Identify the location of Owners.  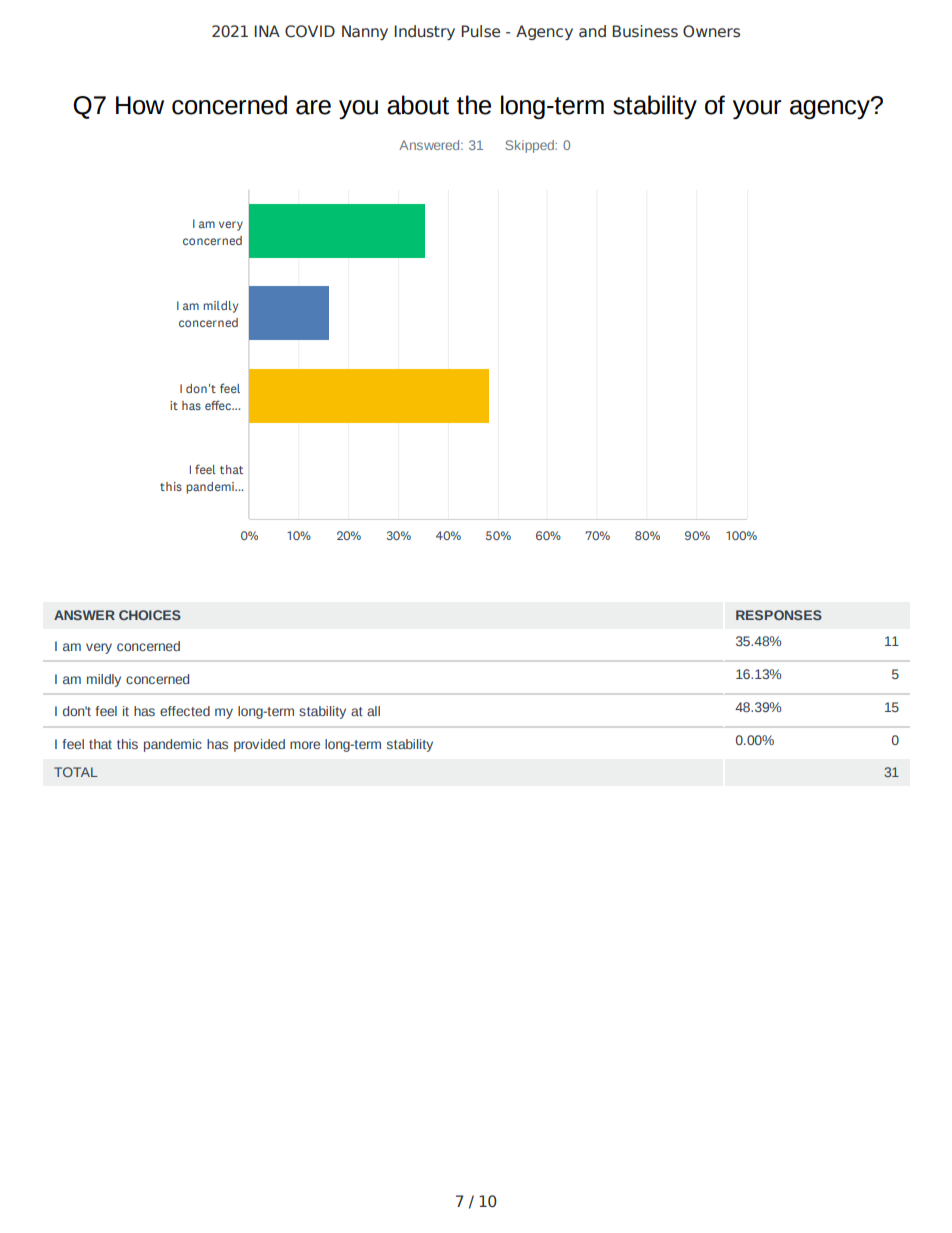
(711, 31).
